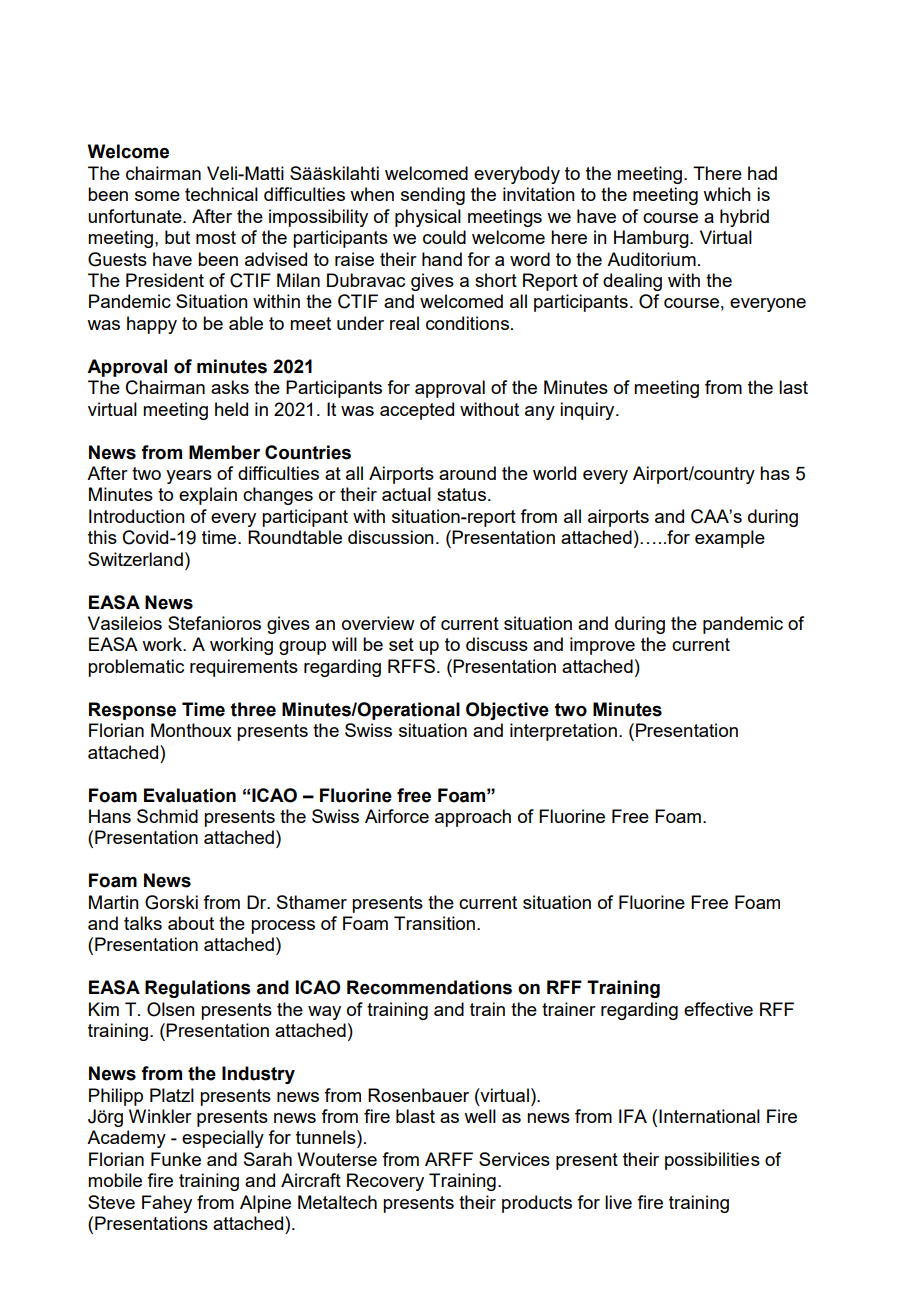 This page has width=924, height=1308. What do you see at coordinates (718, 1009) in the page?
I see `effective` at bounding box center [718, 1009].
